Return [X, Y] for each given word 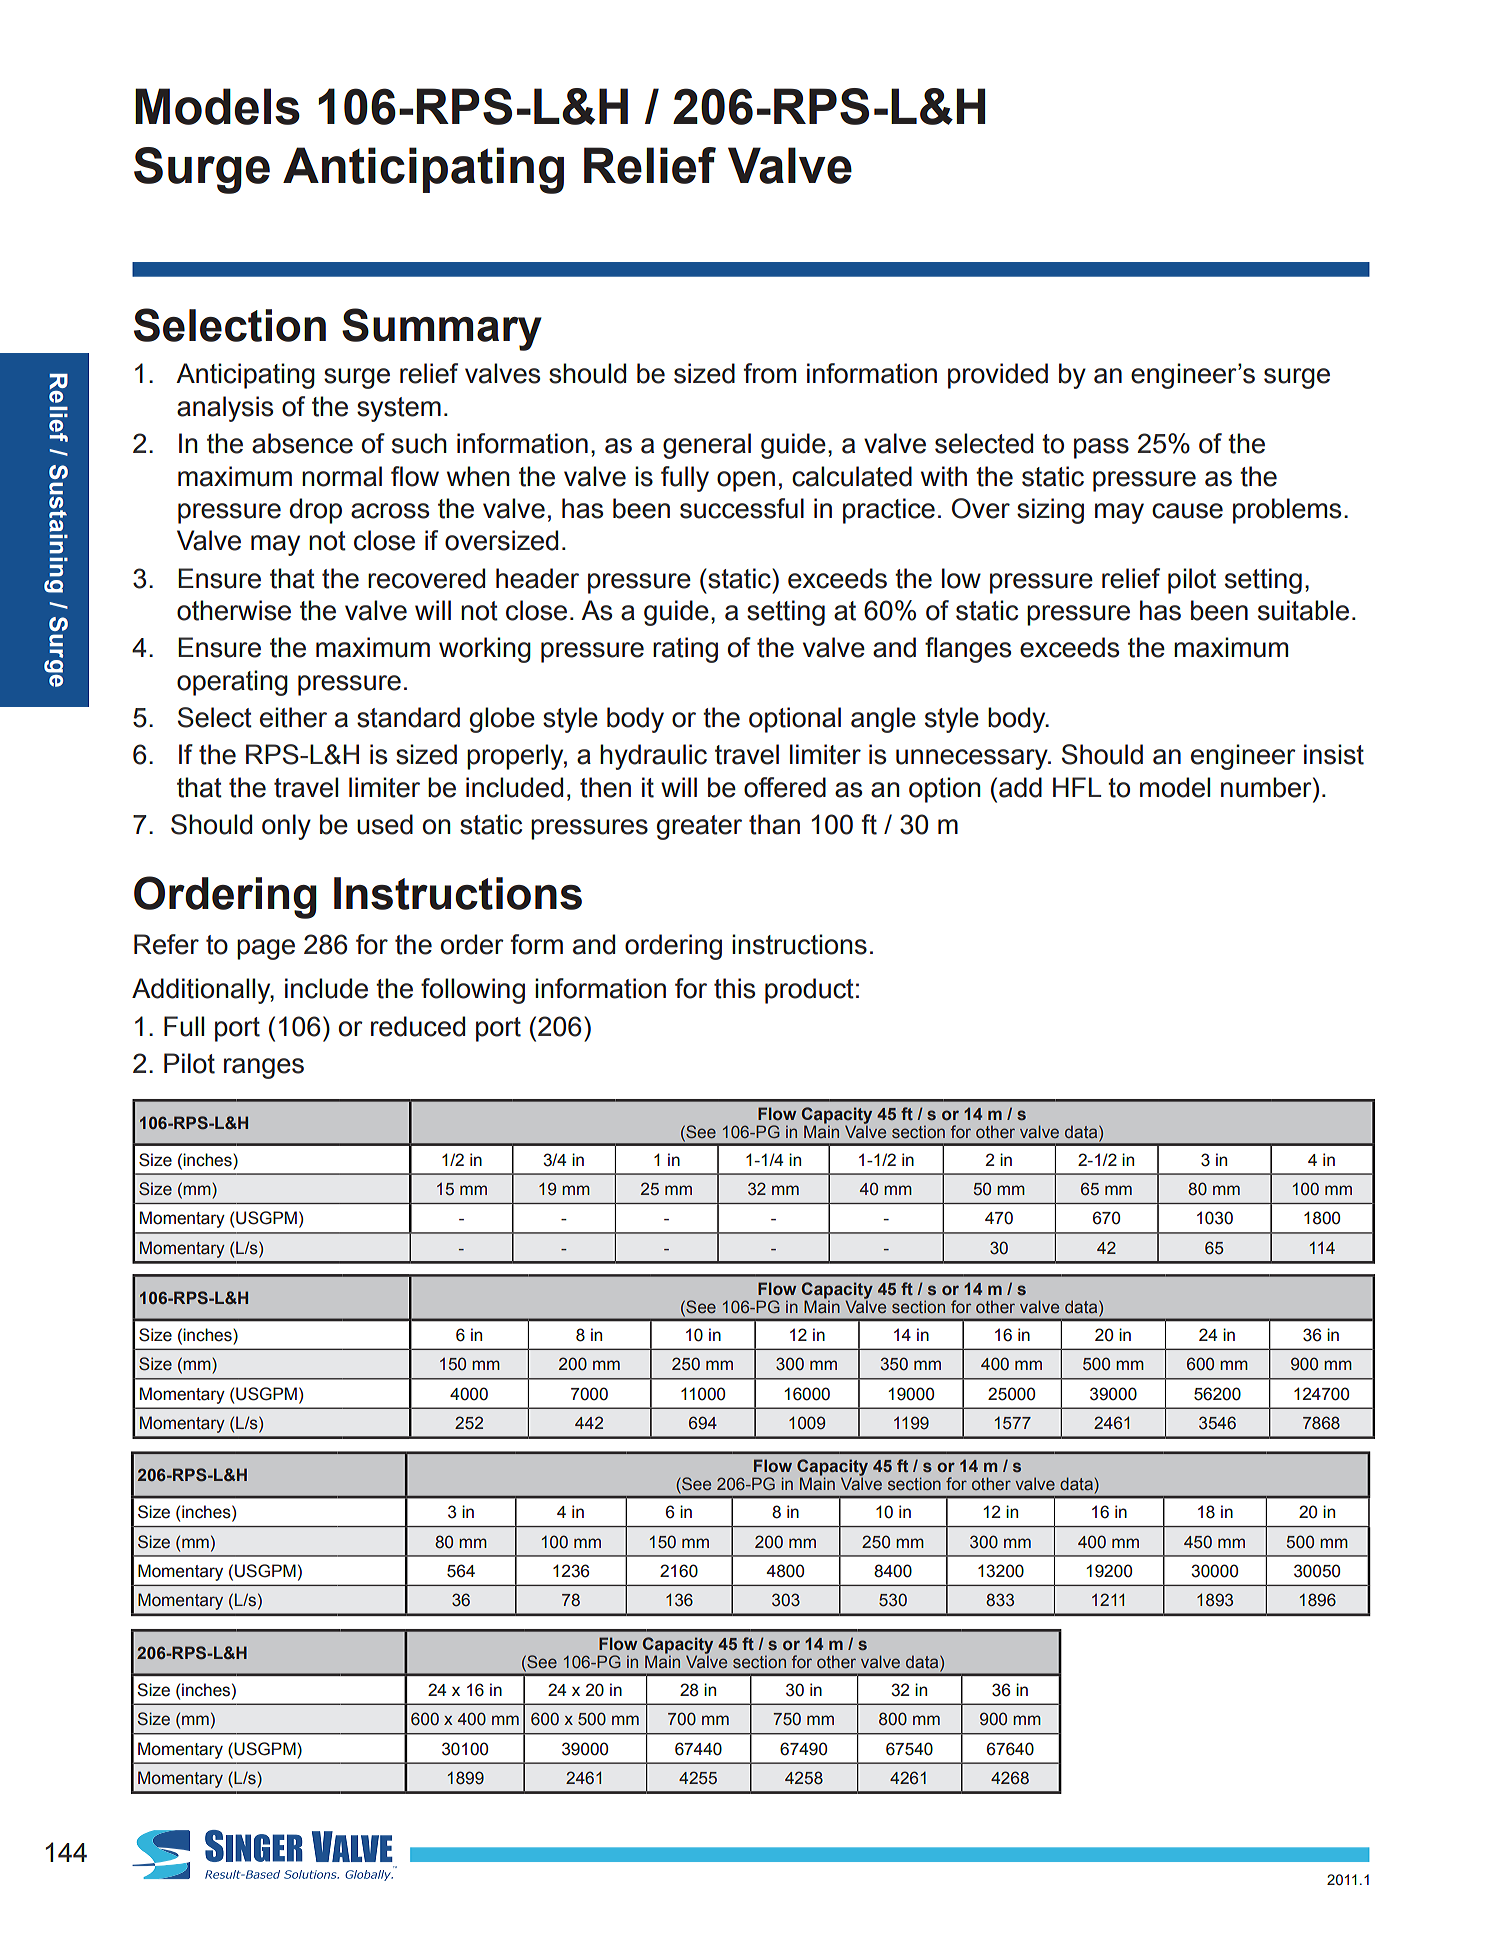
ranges [264, 1068]
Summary [442, 329]
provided [998, 376]
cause [1187, 511]
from [770, 373]
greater [699, 827]
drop [316, 511]
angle [883, 720]
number [1267, 787]
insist [1334, 754]
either [293, 717]
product [809, 991]
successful [742, 508]
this [734, 988]
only [286, 827]
